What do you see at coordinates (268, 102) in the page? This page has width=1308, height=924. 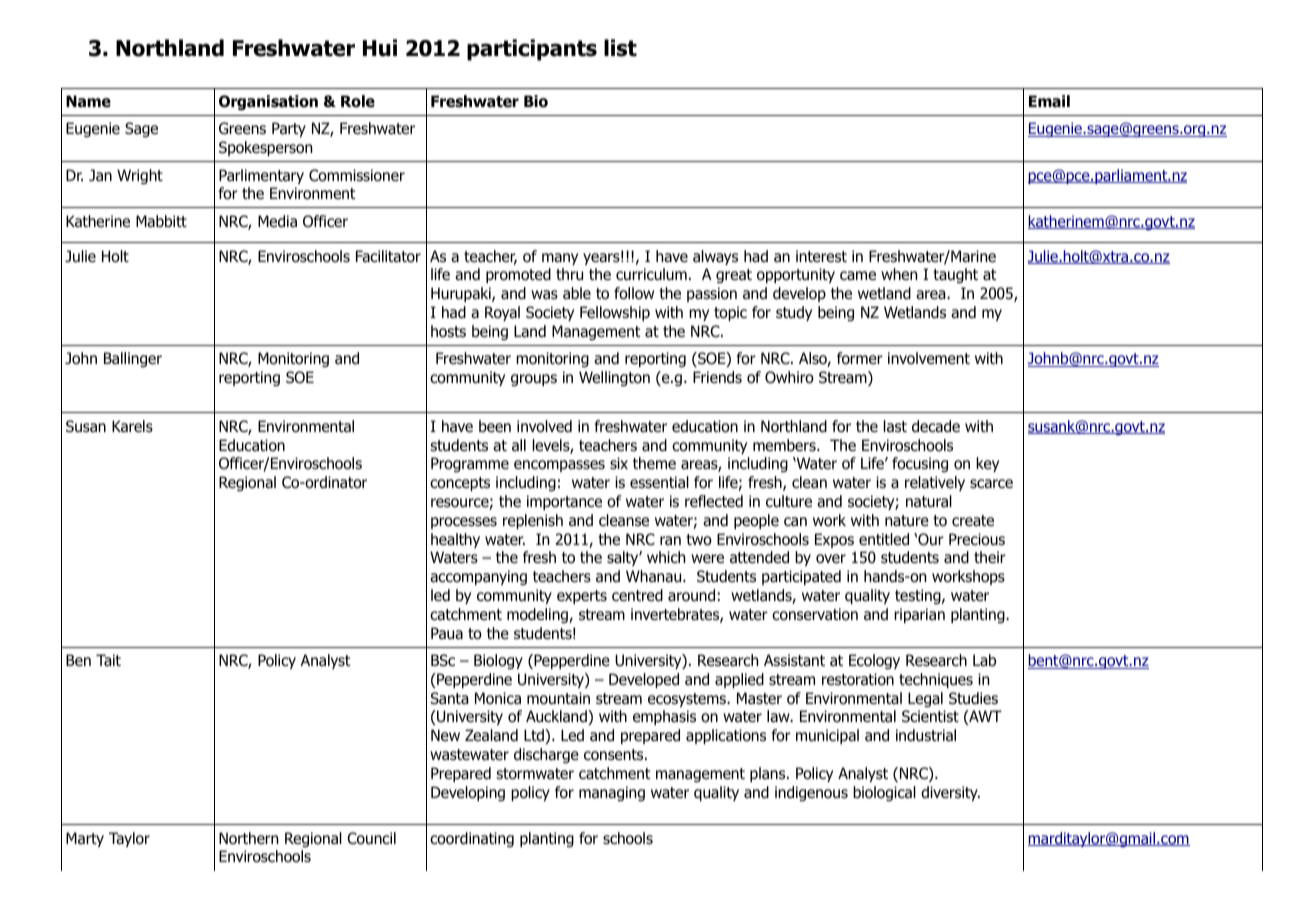 I see `Organisation` at bounding box center [268, 102].
